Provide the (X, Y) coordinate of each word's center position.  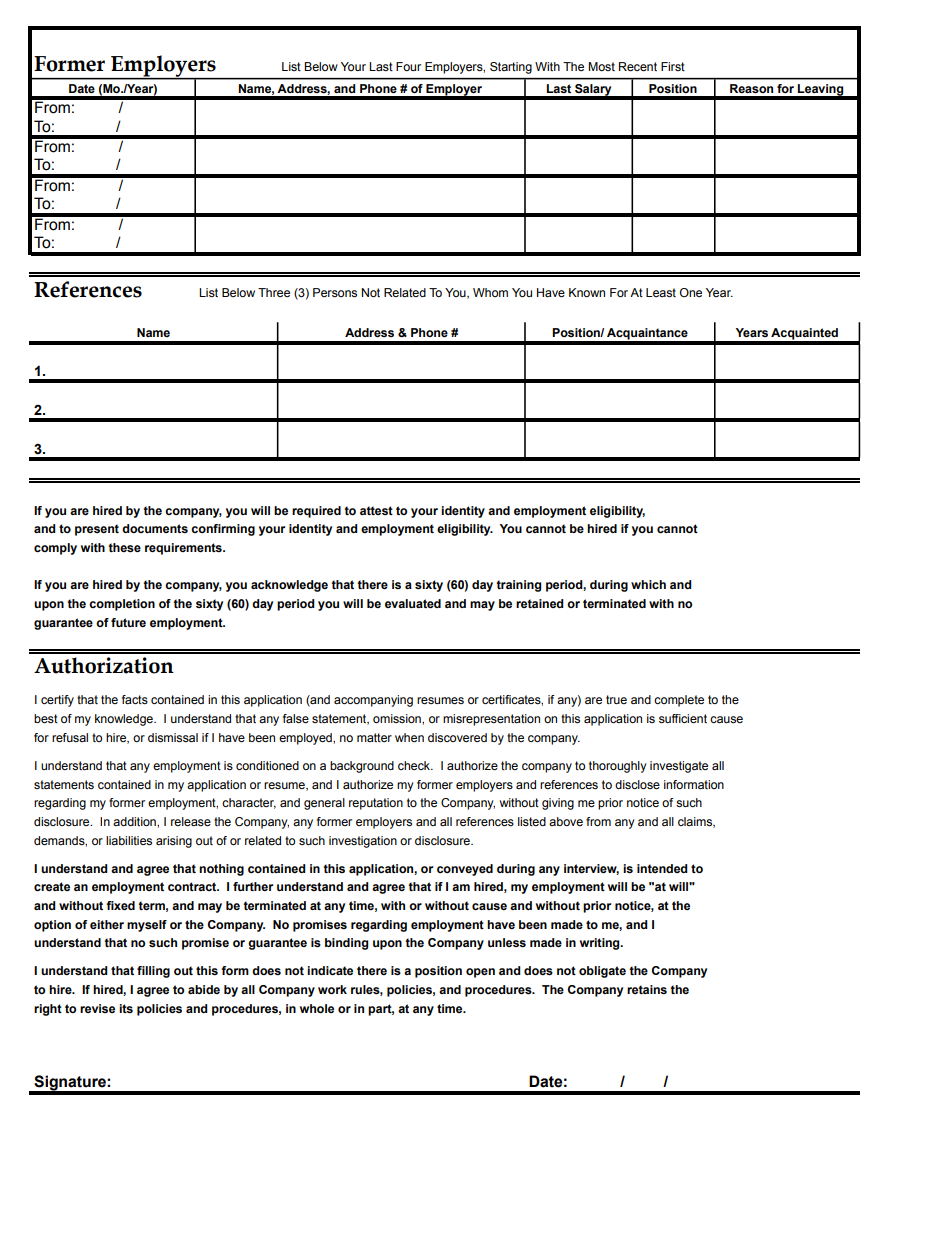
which (648, 584)
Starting (511, 68)
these (124, 548)
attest (376, 510)
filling (153, 972)
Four (408, 66)
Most (601, 66)
